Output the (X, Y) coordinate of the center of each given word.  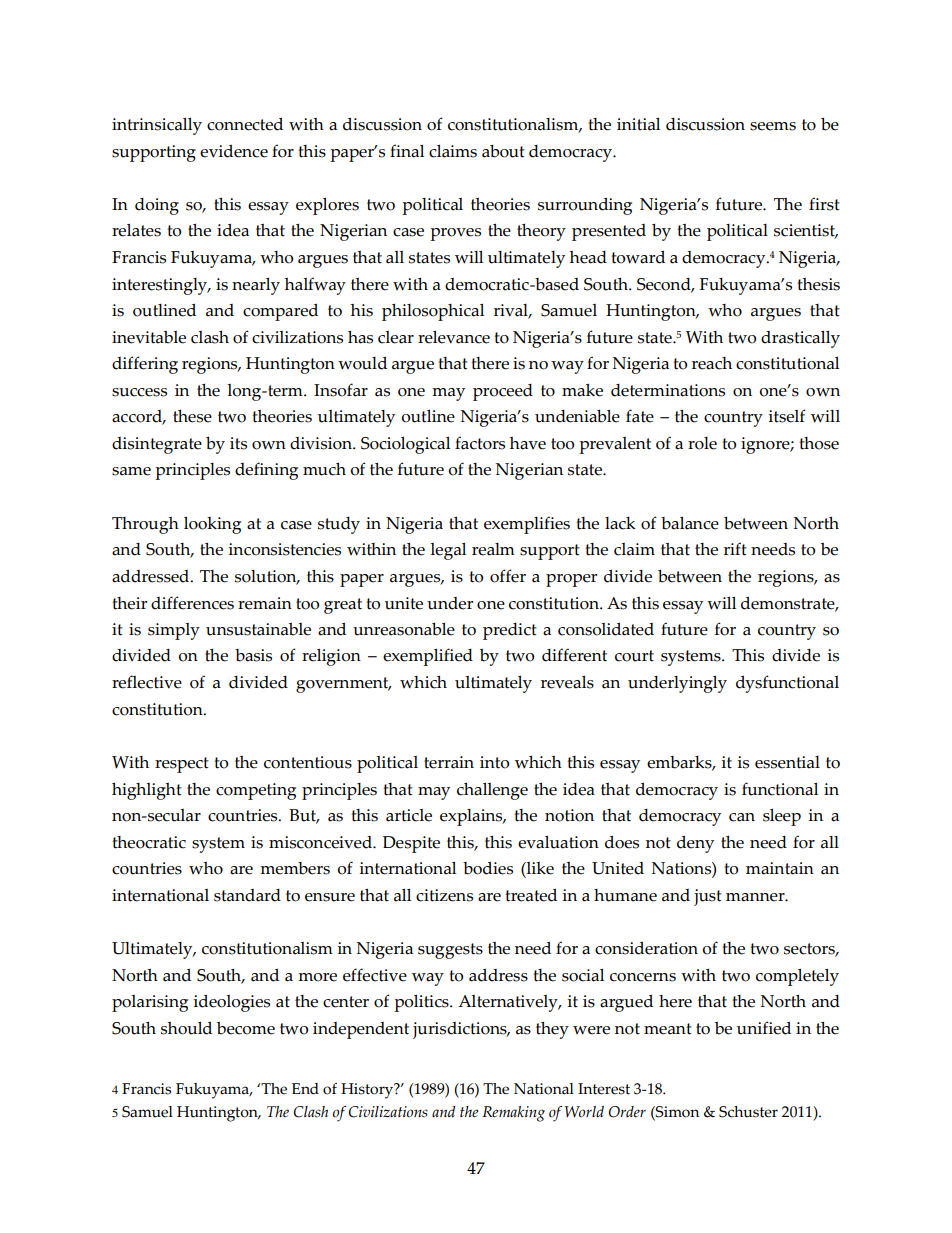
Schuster (748, 1112)
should (186, 1028)
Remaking (513, 1114)
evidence (234, 151)
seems (773, 126)
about (503, 151)
